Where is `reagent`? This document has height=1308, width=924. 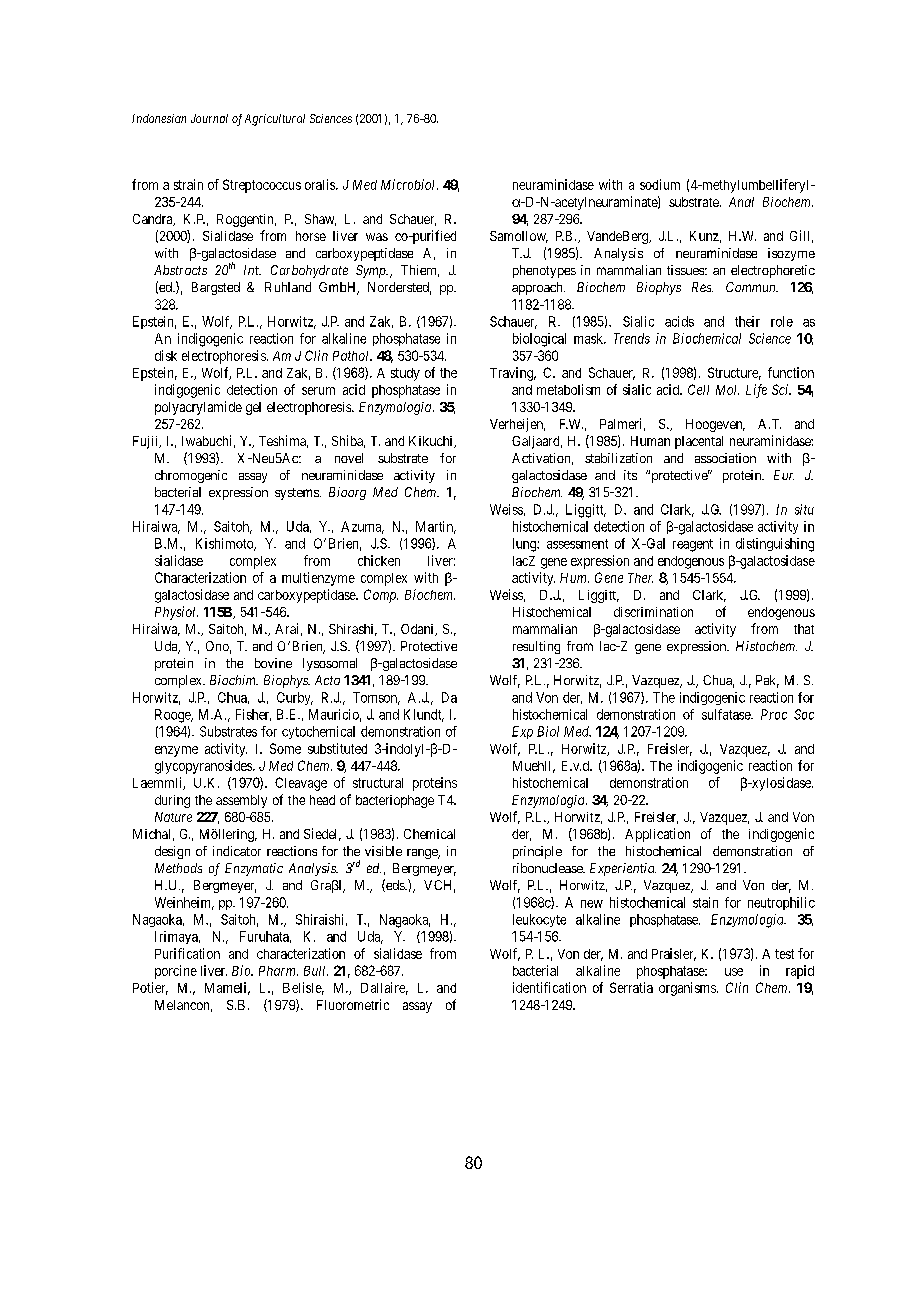
reagent is located at coordinates (693, 545).
